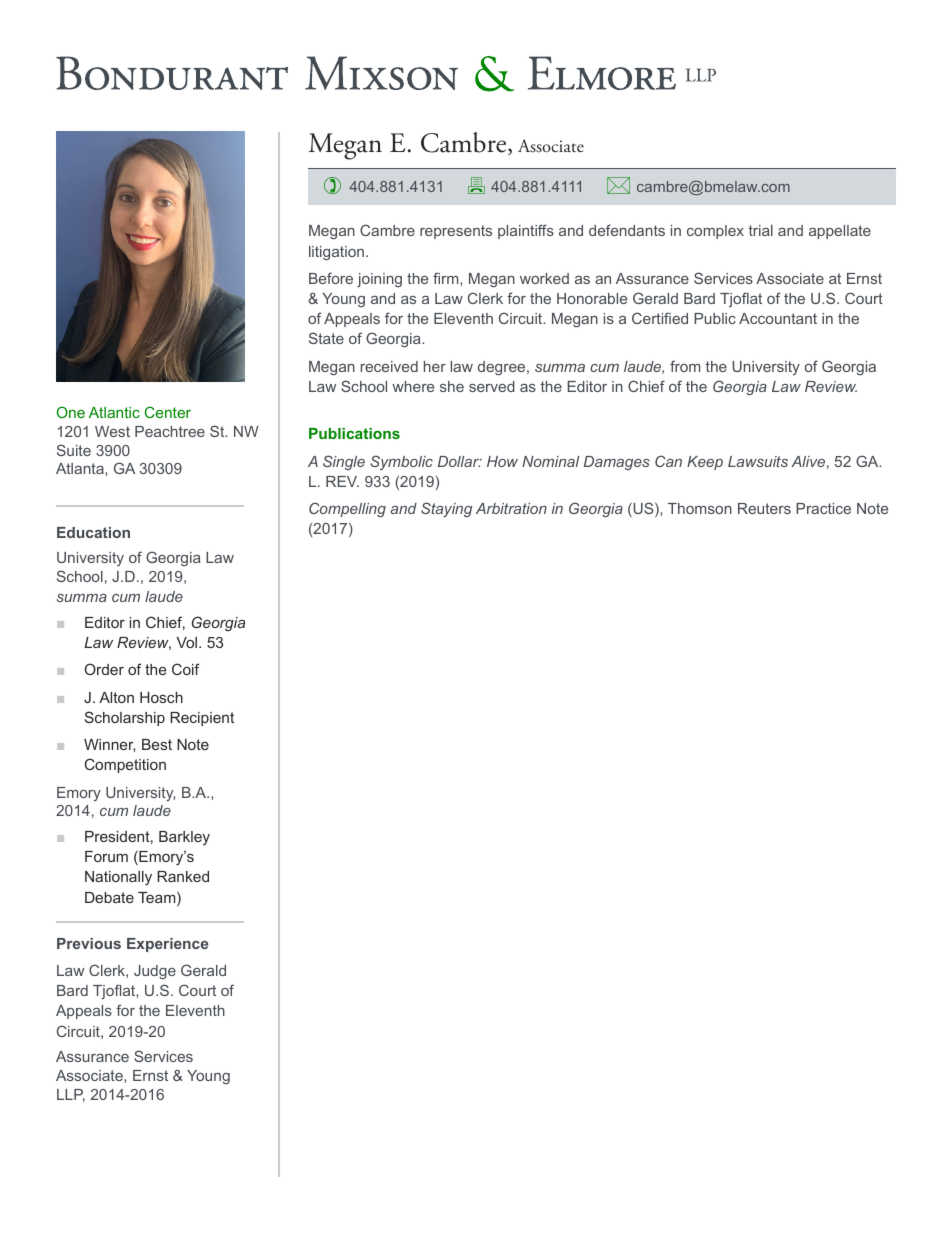 This screenshot has width=952, height=1233. Describe the element at coordinates (761, 230) in the screenshot. I see `trial` at that location.
